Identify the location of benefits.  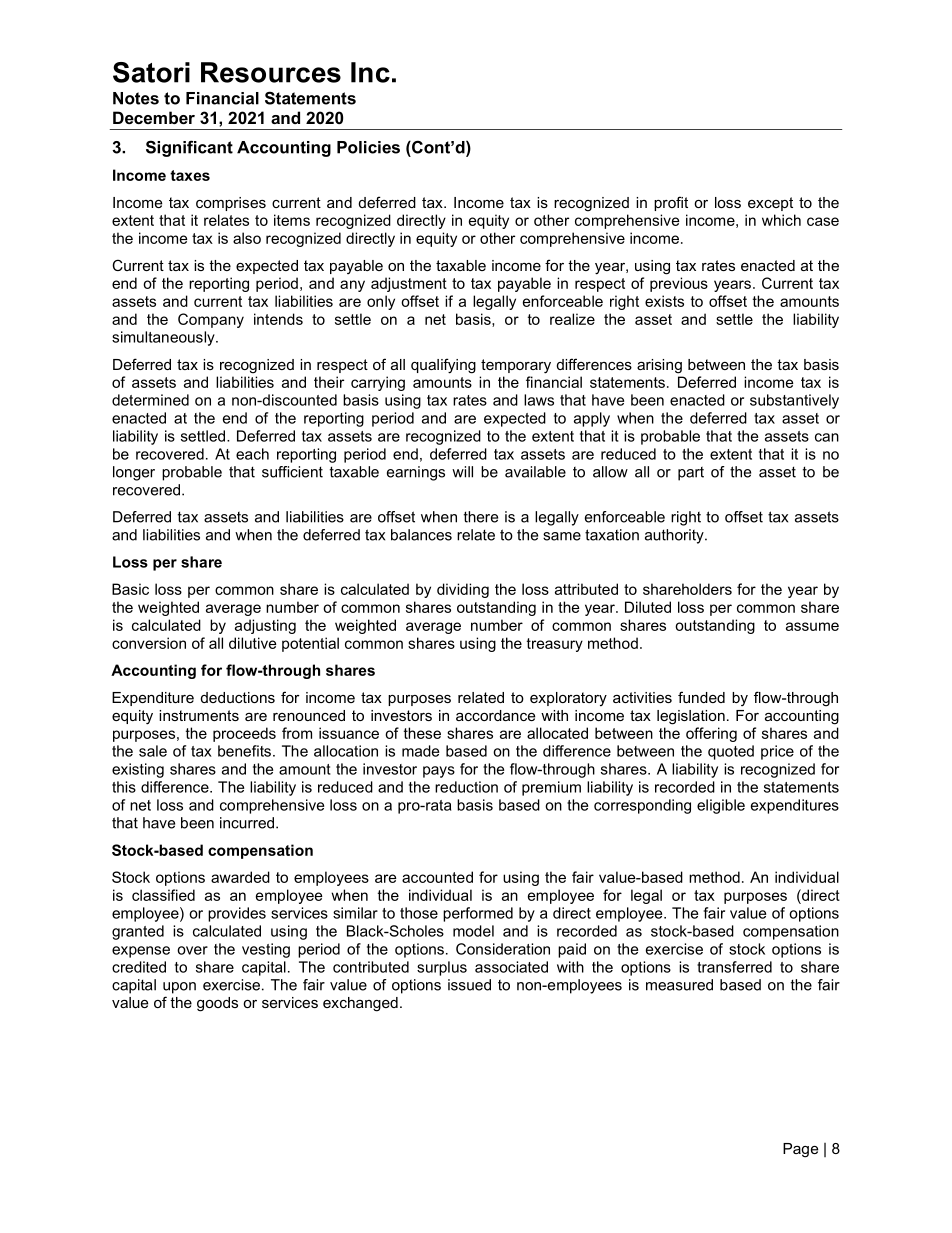
(244, 751).
